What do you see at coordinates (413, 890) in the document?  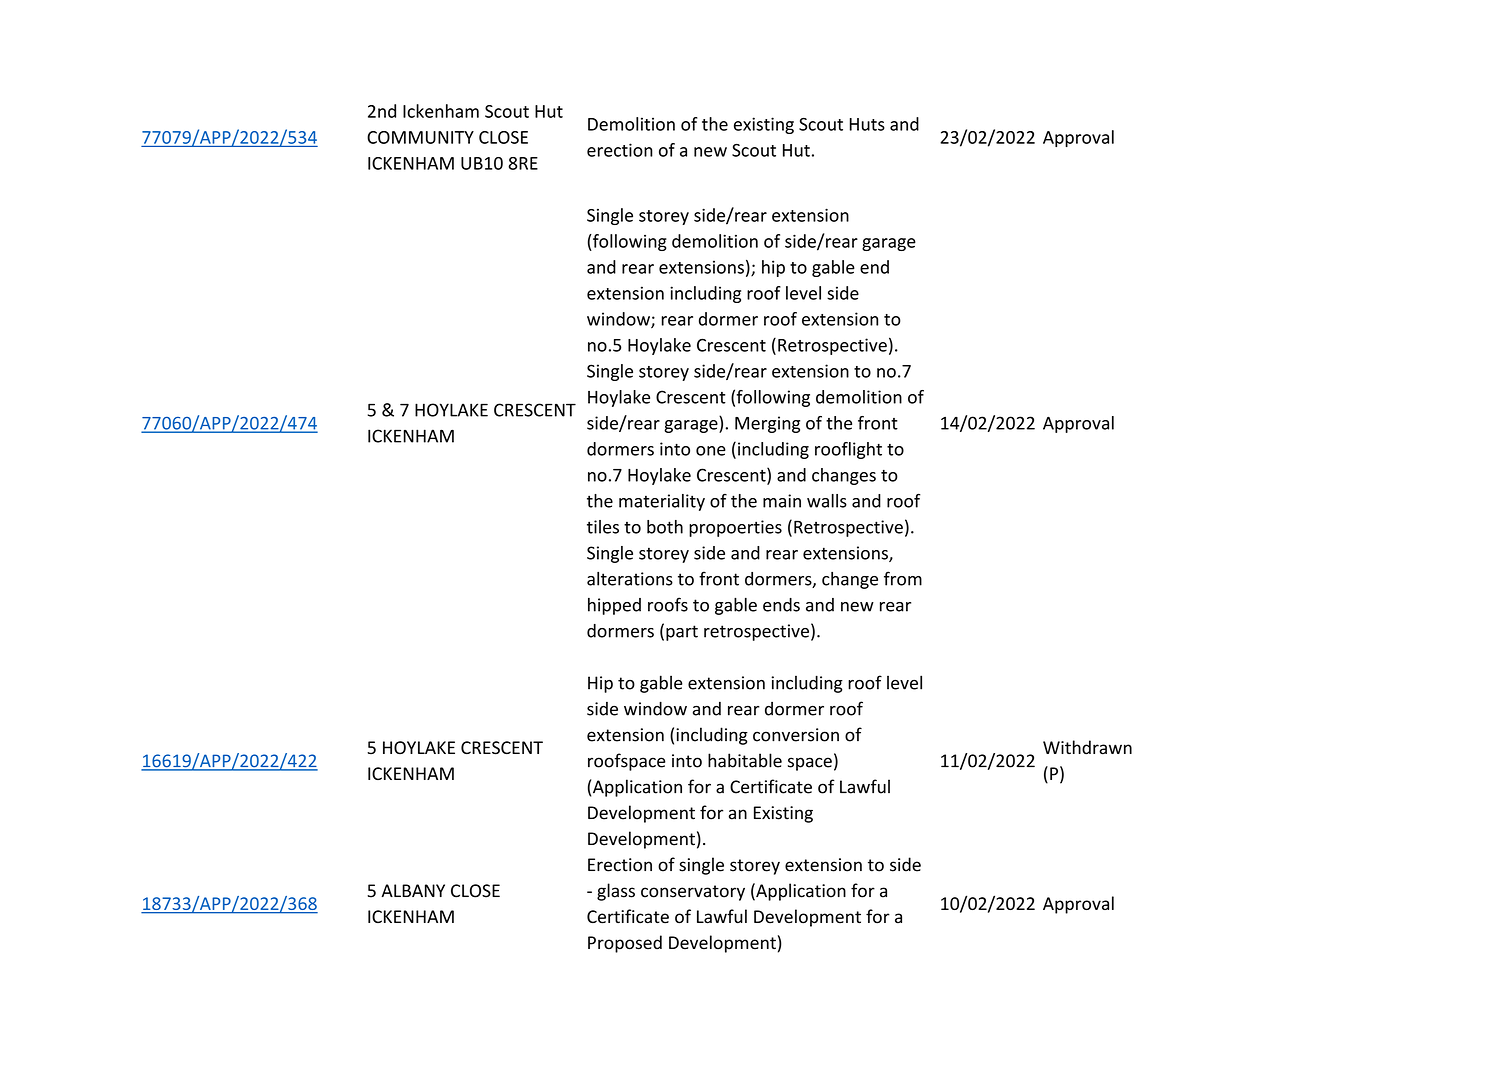 I see `ALBANY` at bounding box center [413, 890].
